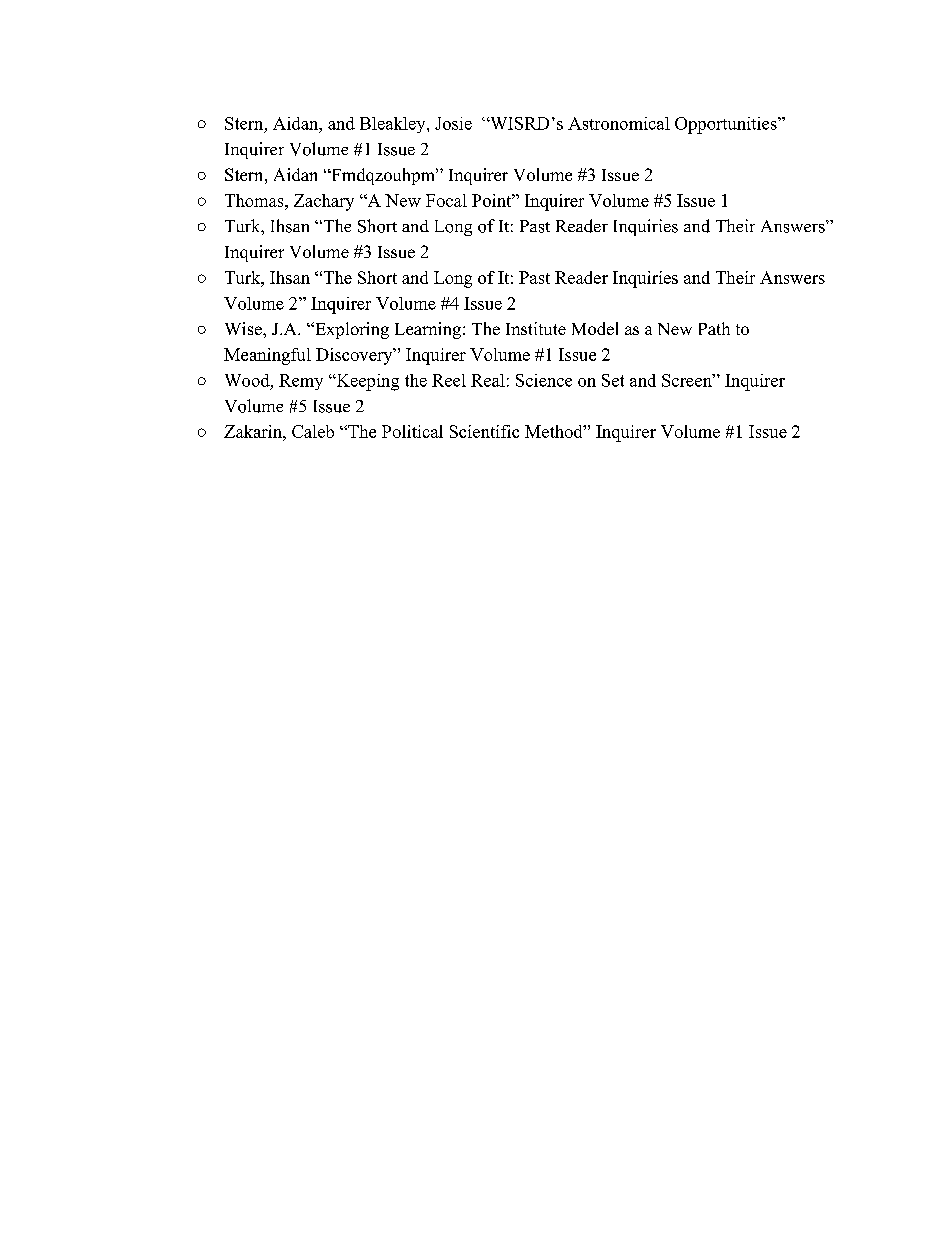 Image resolution: width=952 pixels, height=1233 pixels. What do you see at coordinates (613, 380) in the document?
I see `Set` at bounding box center [613, 380].
